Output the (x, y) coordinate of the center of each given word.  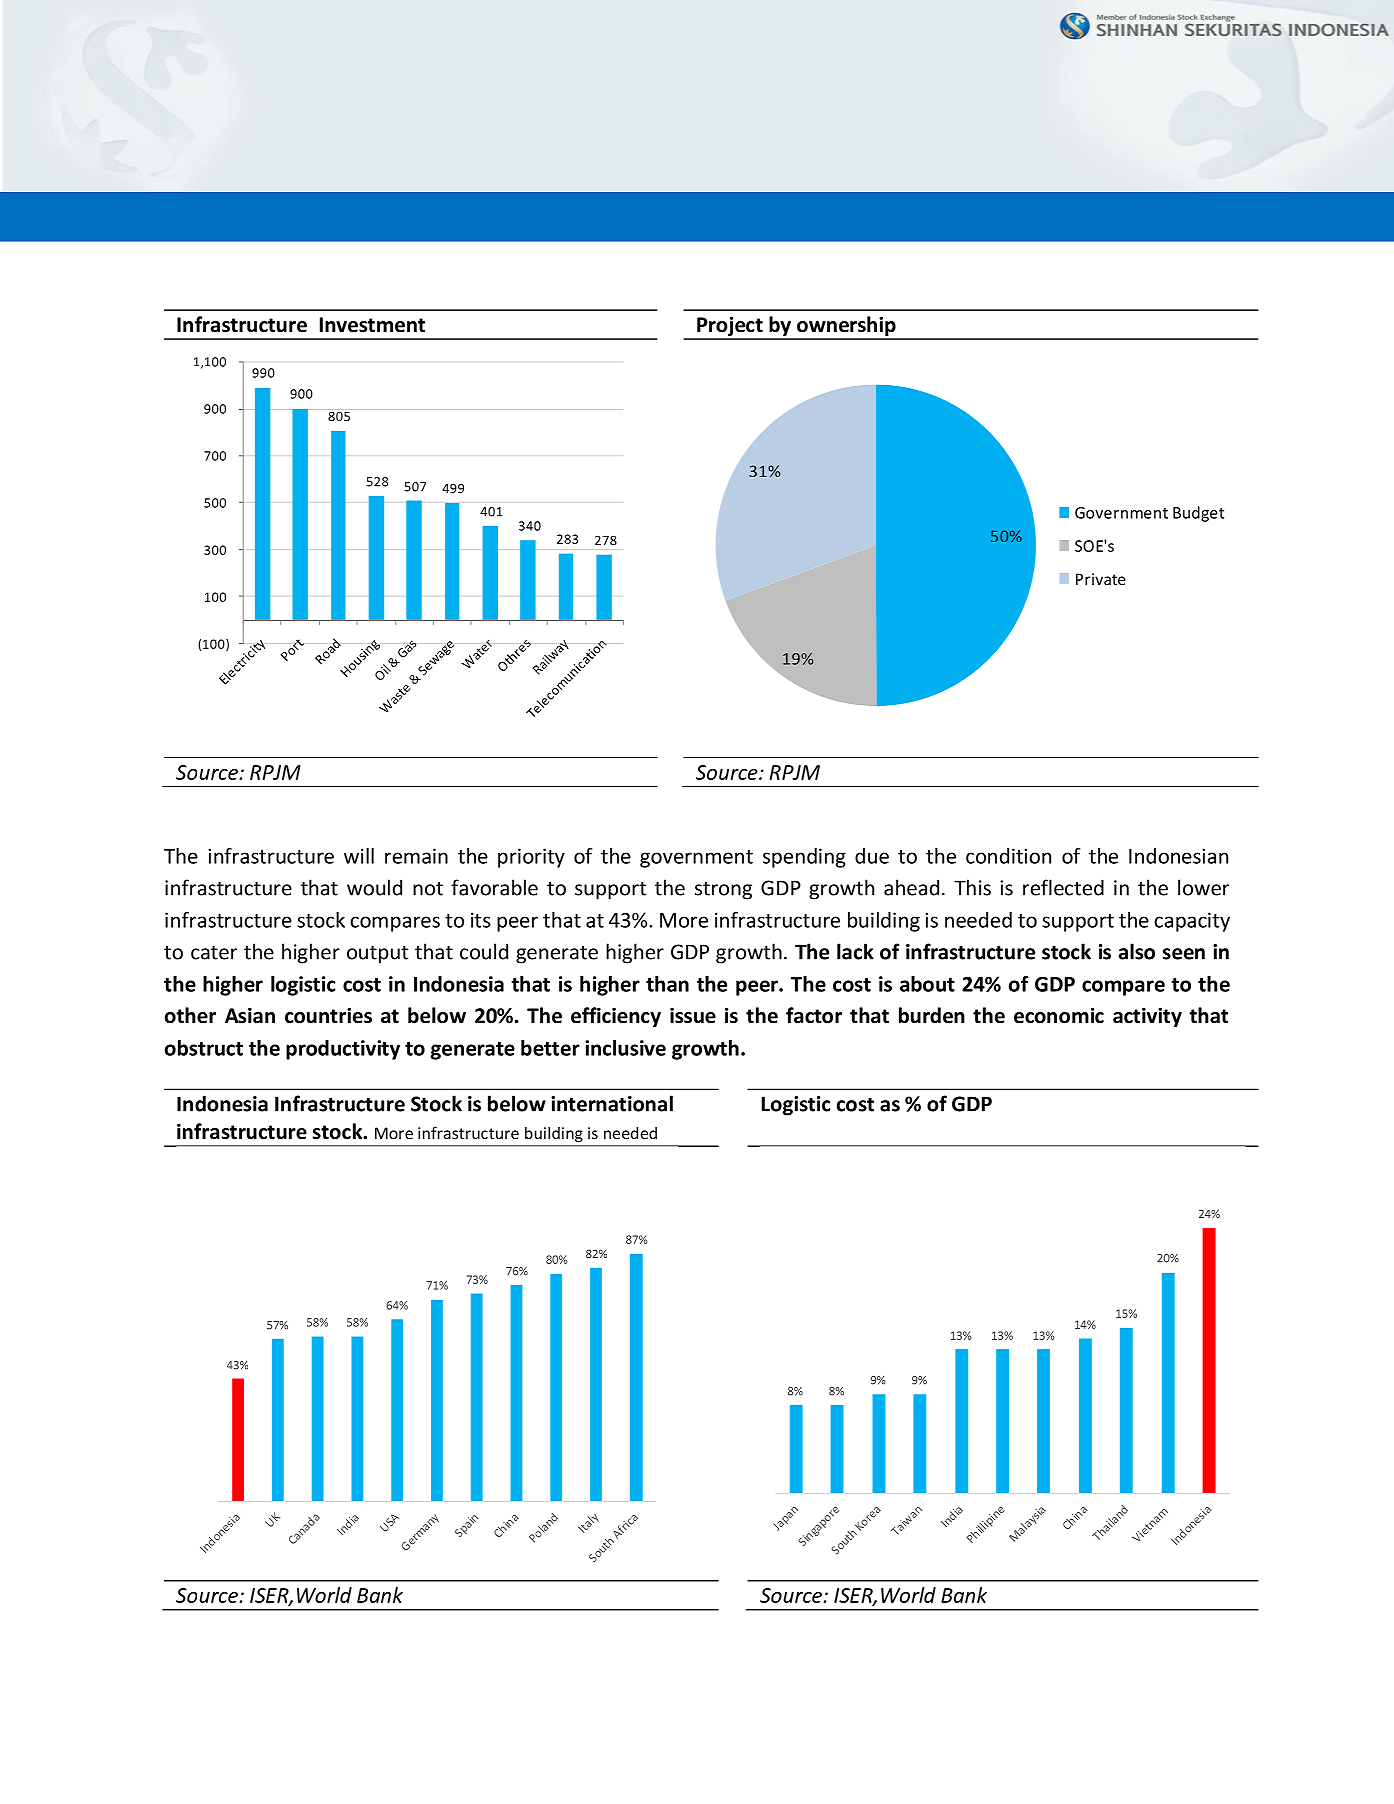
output (377, 955)
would (374, 887)
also (1137, 951)
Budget (1198, 514)
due (872, 856)
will (359, 856)
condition (1008, 856)
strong (723, 891)
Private (1101, 579)
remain (416, 856)
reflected (1063, 887)
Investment (372, 325)
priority (531, 858)
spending (804, 858)
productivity (343, 1050)
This (972, 887)
